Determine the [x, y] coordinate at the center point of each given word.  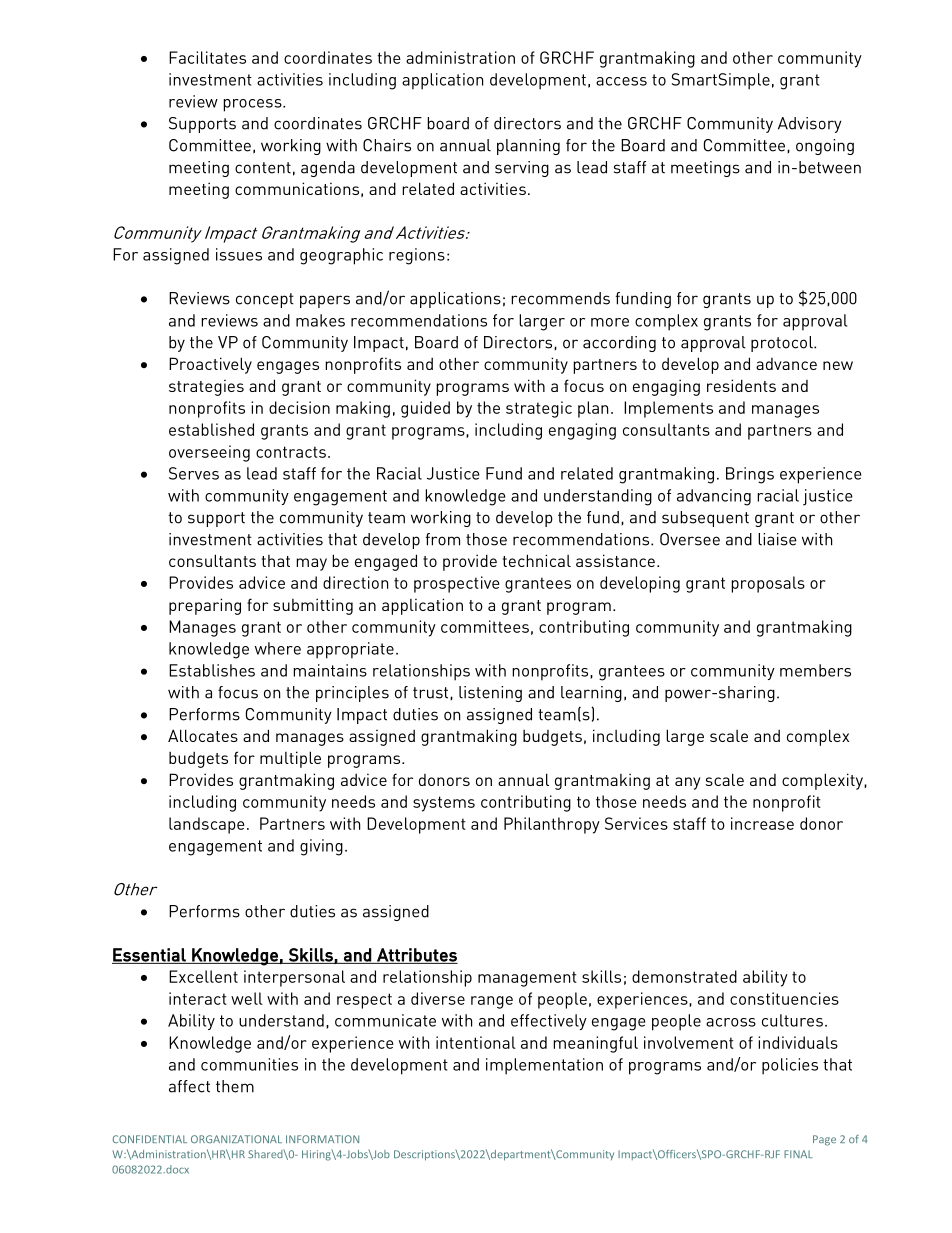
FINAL [798, 1154]
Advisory [810, 125]
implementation [544, 1066]
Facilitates [207, 57]
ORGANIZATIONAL [236, 1139]
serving [522, 169]
